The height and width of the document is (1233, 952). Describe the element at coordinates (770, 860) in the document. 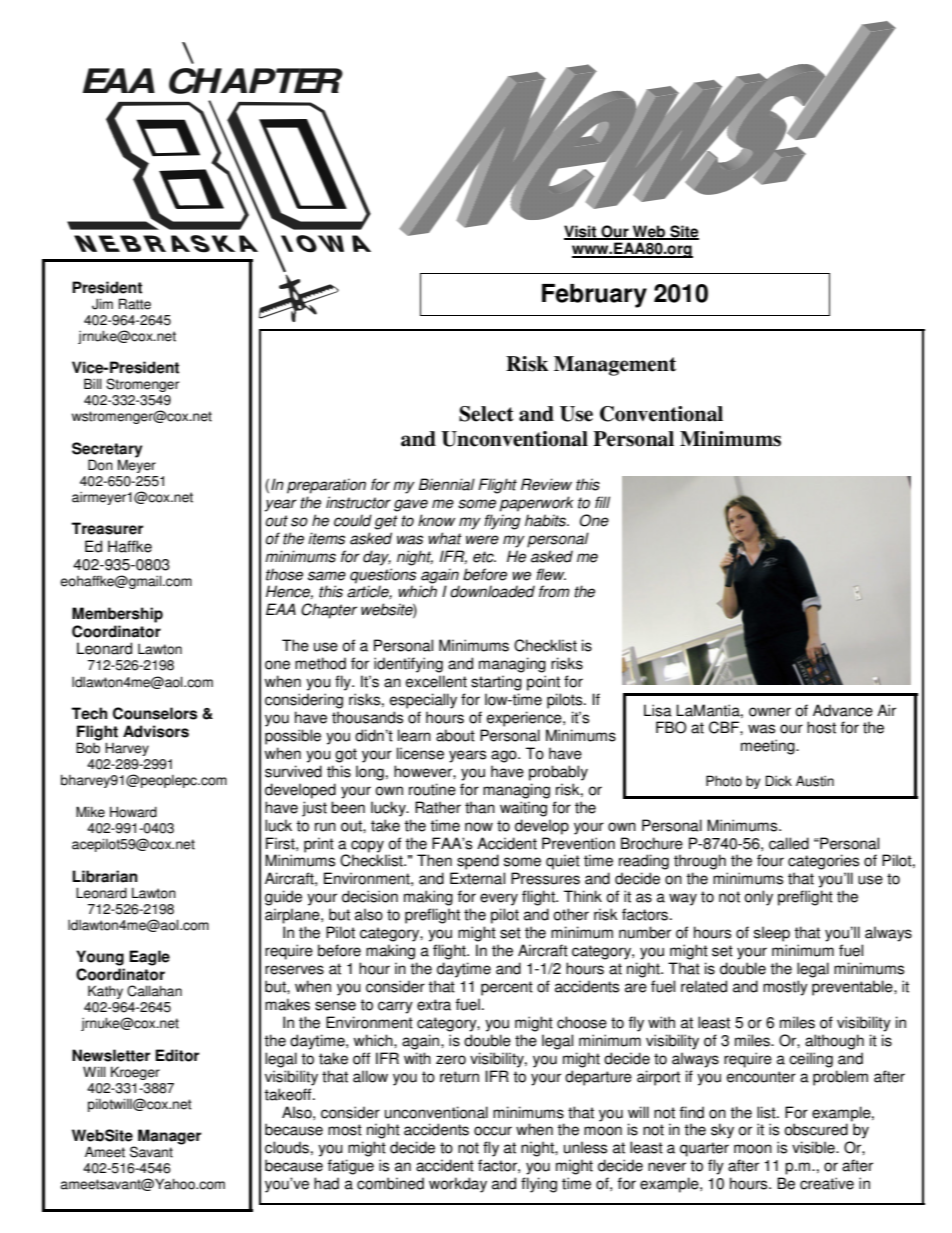

I see `four` at that location.
